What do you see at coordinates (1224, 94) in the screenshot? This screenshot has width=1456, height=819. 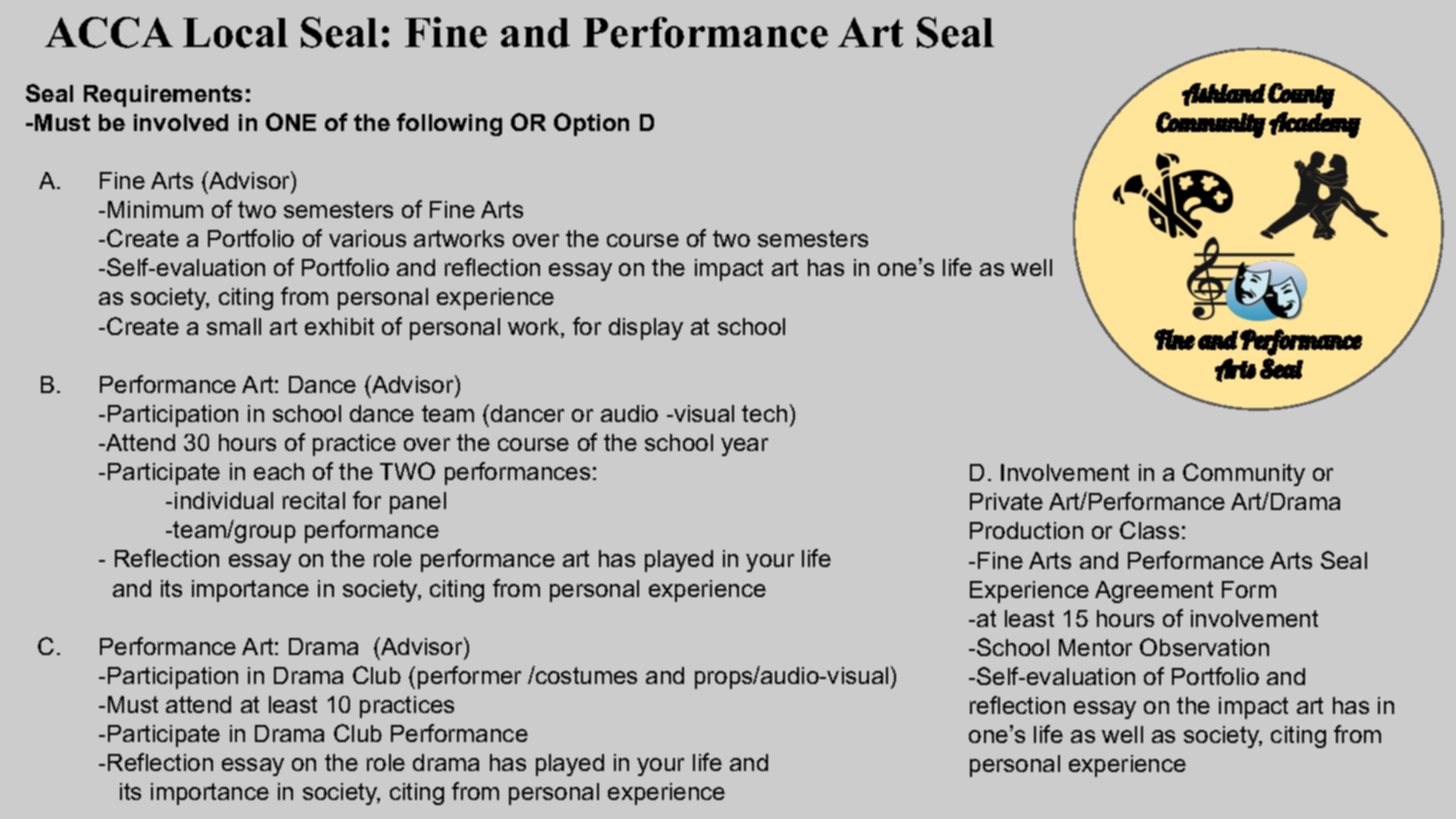 I see `Ashland` at bounding box center [1224, 94].
